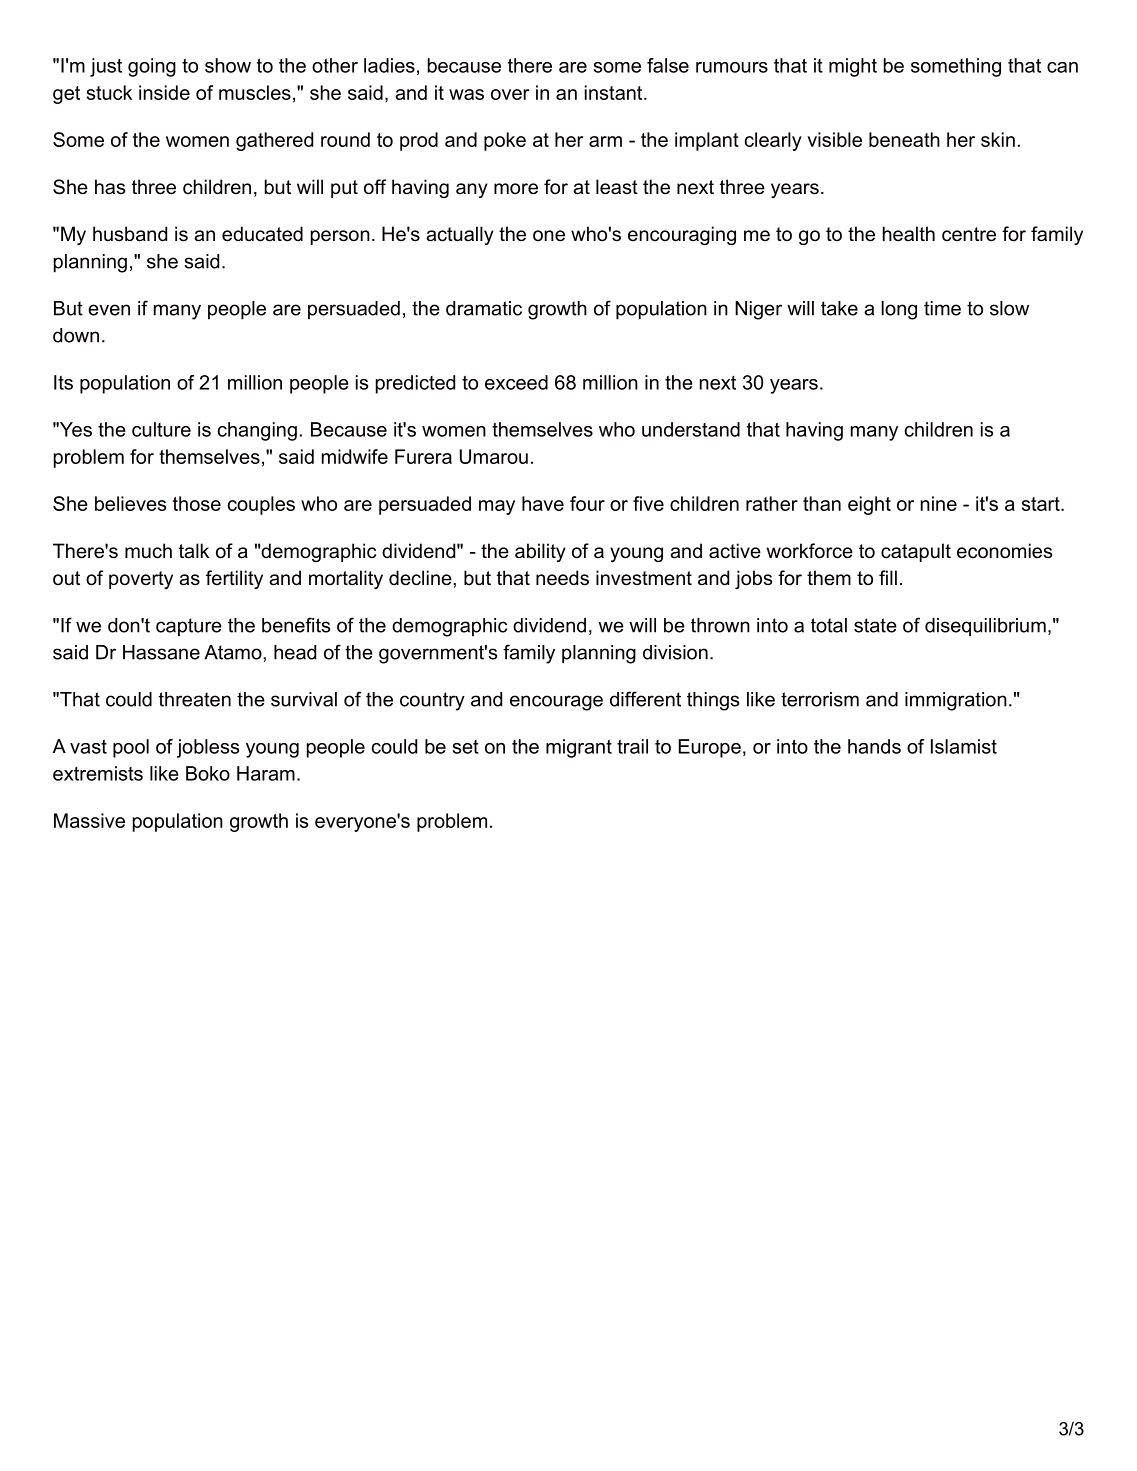  Describe the element at coordinates (208, 773) in the page. I see `Boko` at that location.
